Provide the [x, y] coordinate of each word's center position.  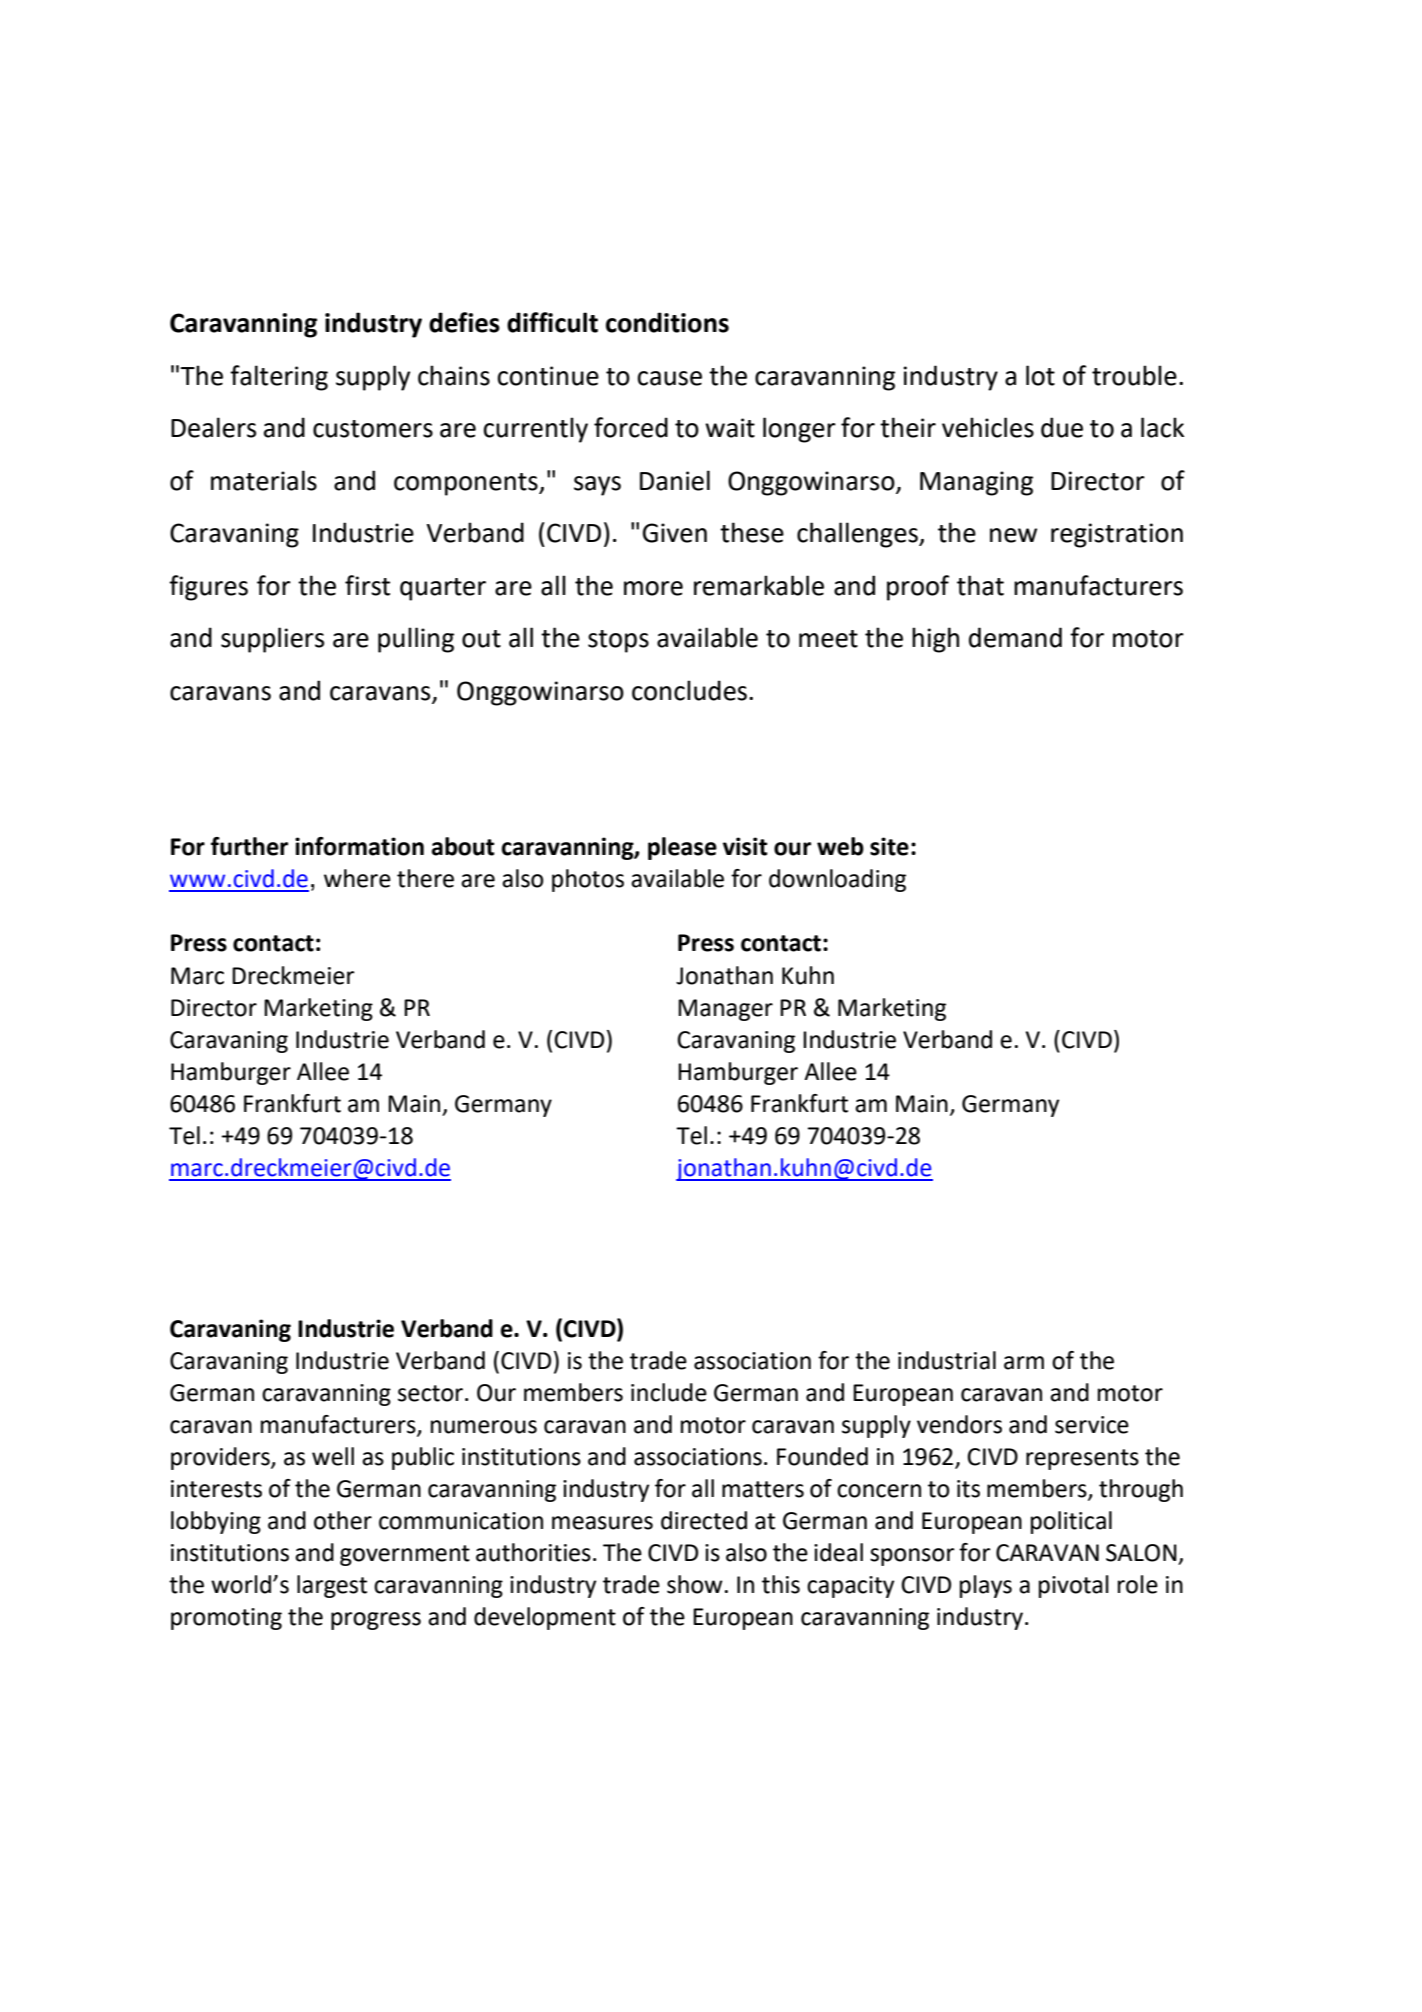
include [669, 1392]
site [889, 846]
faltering [279, 378]
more [653, 588]
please [682, 848]
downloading [837, 880]
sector [432, 1393]
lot [1040, 375]
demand [1015, 637]
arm [1024, 1363]
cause [670, 378]
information [359, 846]
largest [332, 1586]
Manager [725, 1010]
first [367, 585]
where [357, 878]
